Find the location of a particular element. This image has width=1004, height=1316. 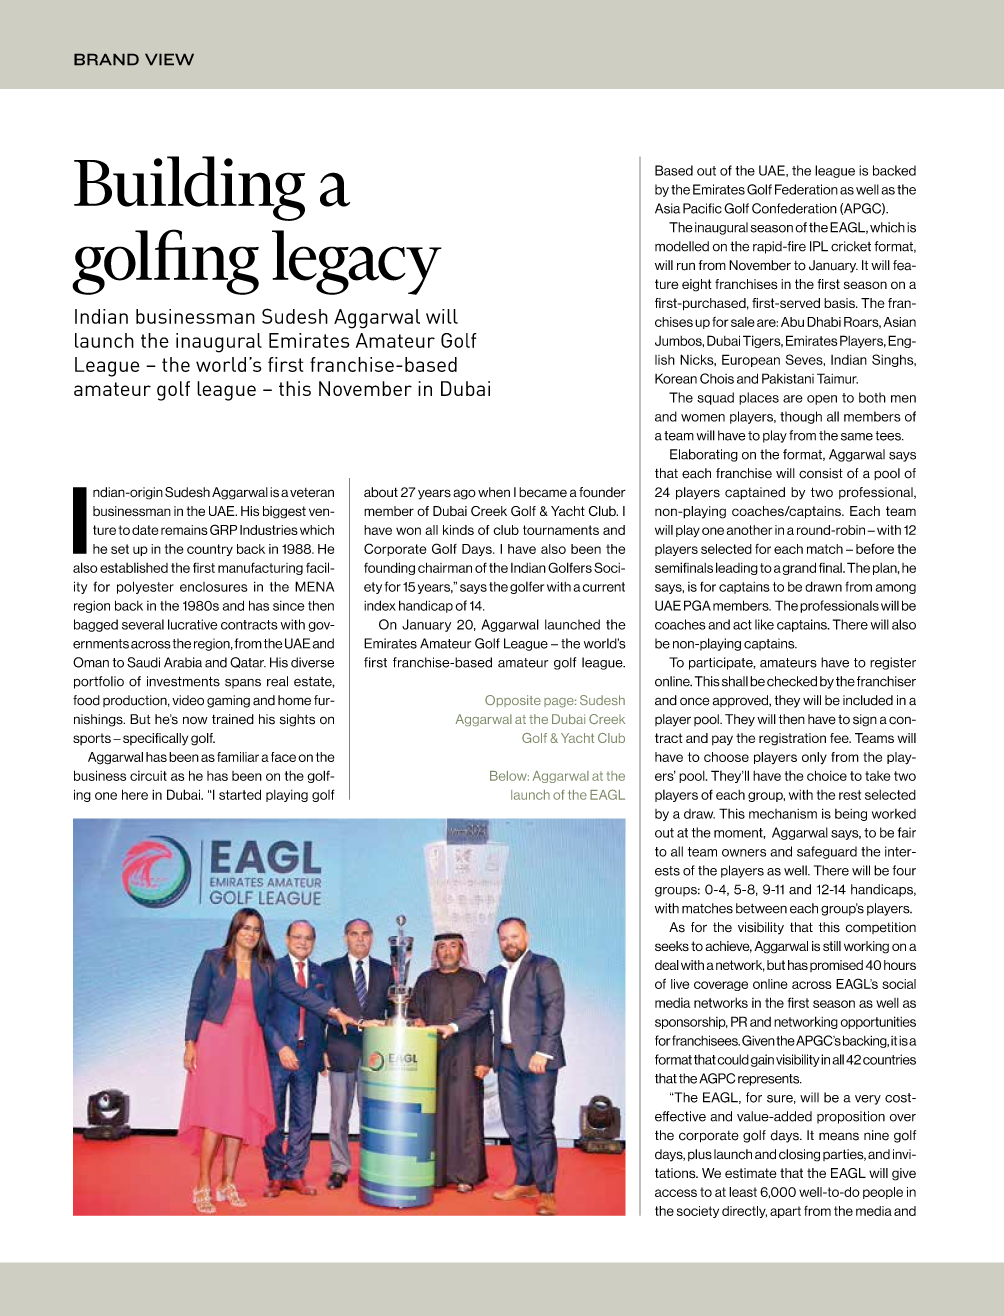

like is located at coordinates (764, 624).
